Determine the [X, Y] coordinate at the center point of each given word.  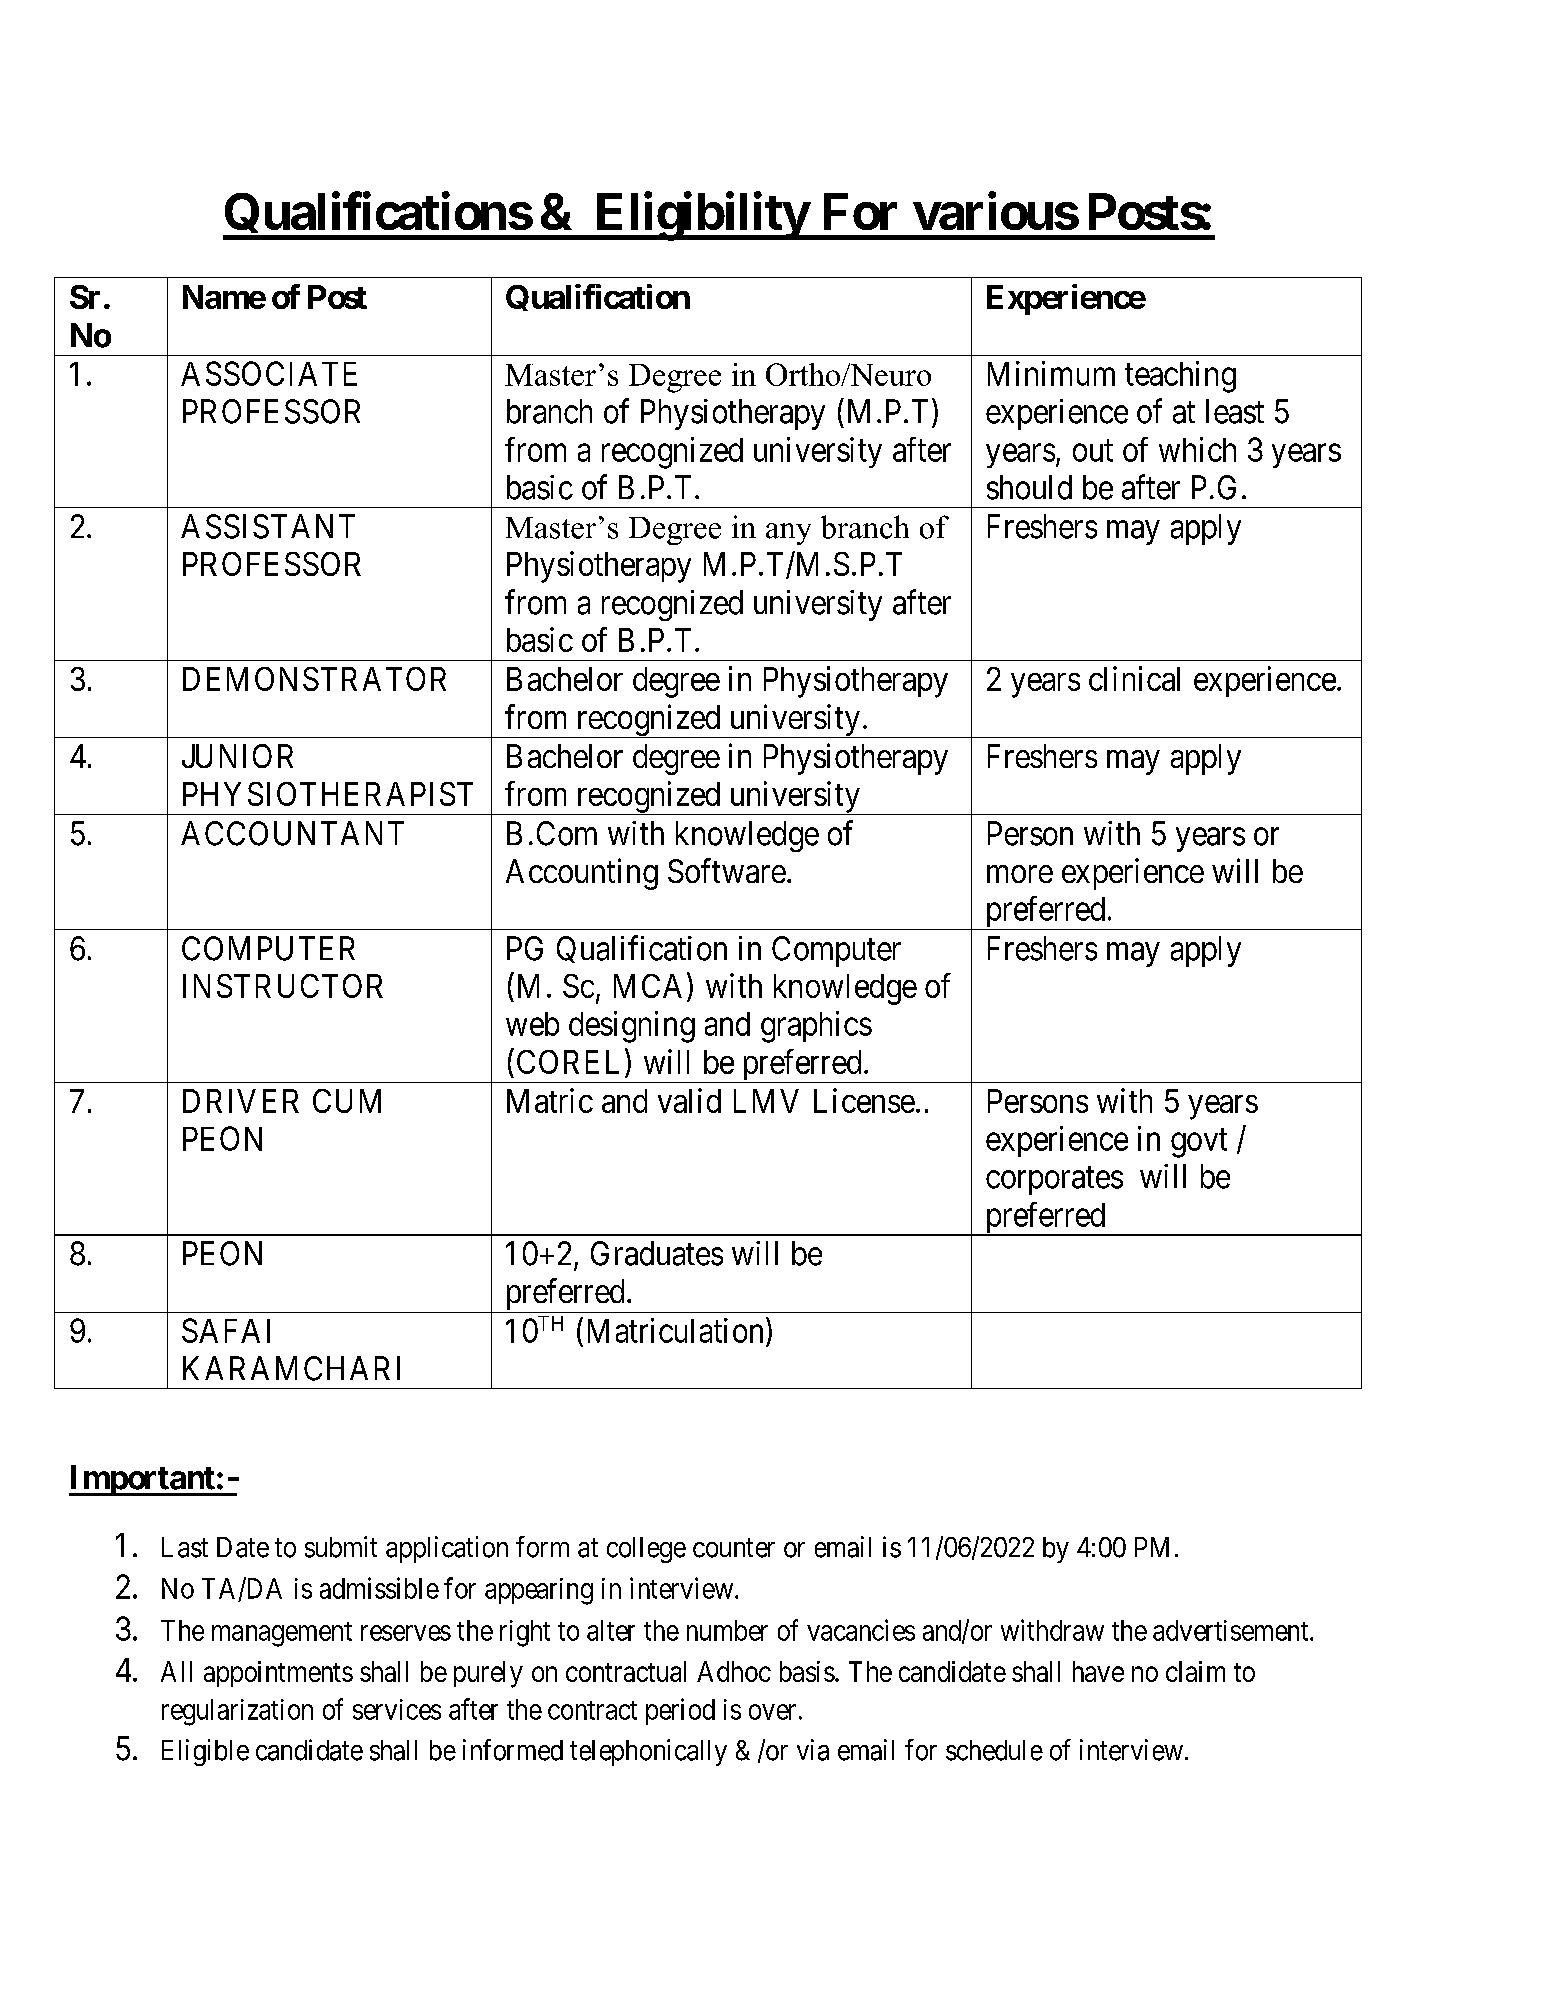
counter [734, 1548]
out [1093, 451]
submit [341, 1547]
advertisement [1232, 1630]
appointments [278, 1674]
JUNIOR [237, 756]
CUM [347, 1101]
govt [1199, 1143]
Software [727, 870]
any [788, 534]
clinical [1134, 678]
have [1098, 1671]
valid [689, 1100]
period [680, 1711]
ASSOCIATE [269, 373]
